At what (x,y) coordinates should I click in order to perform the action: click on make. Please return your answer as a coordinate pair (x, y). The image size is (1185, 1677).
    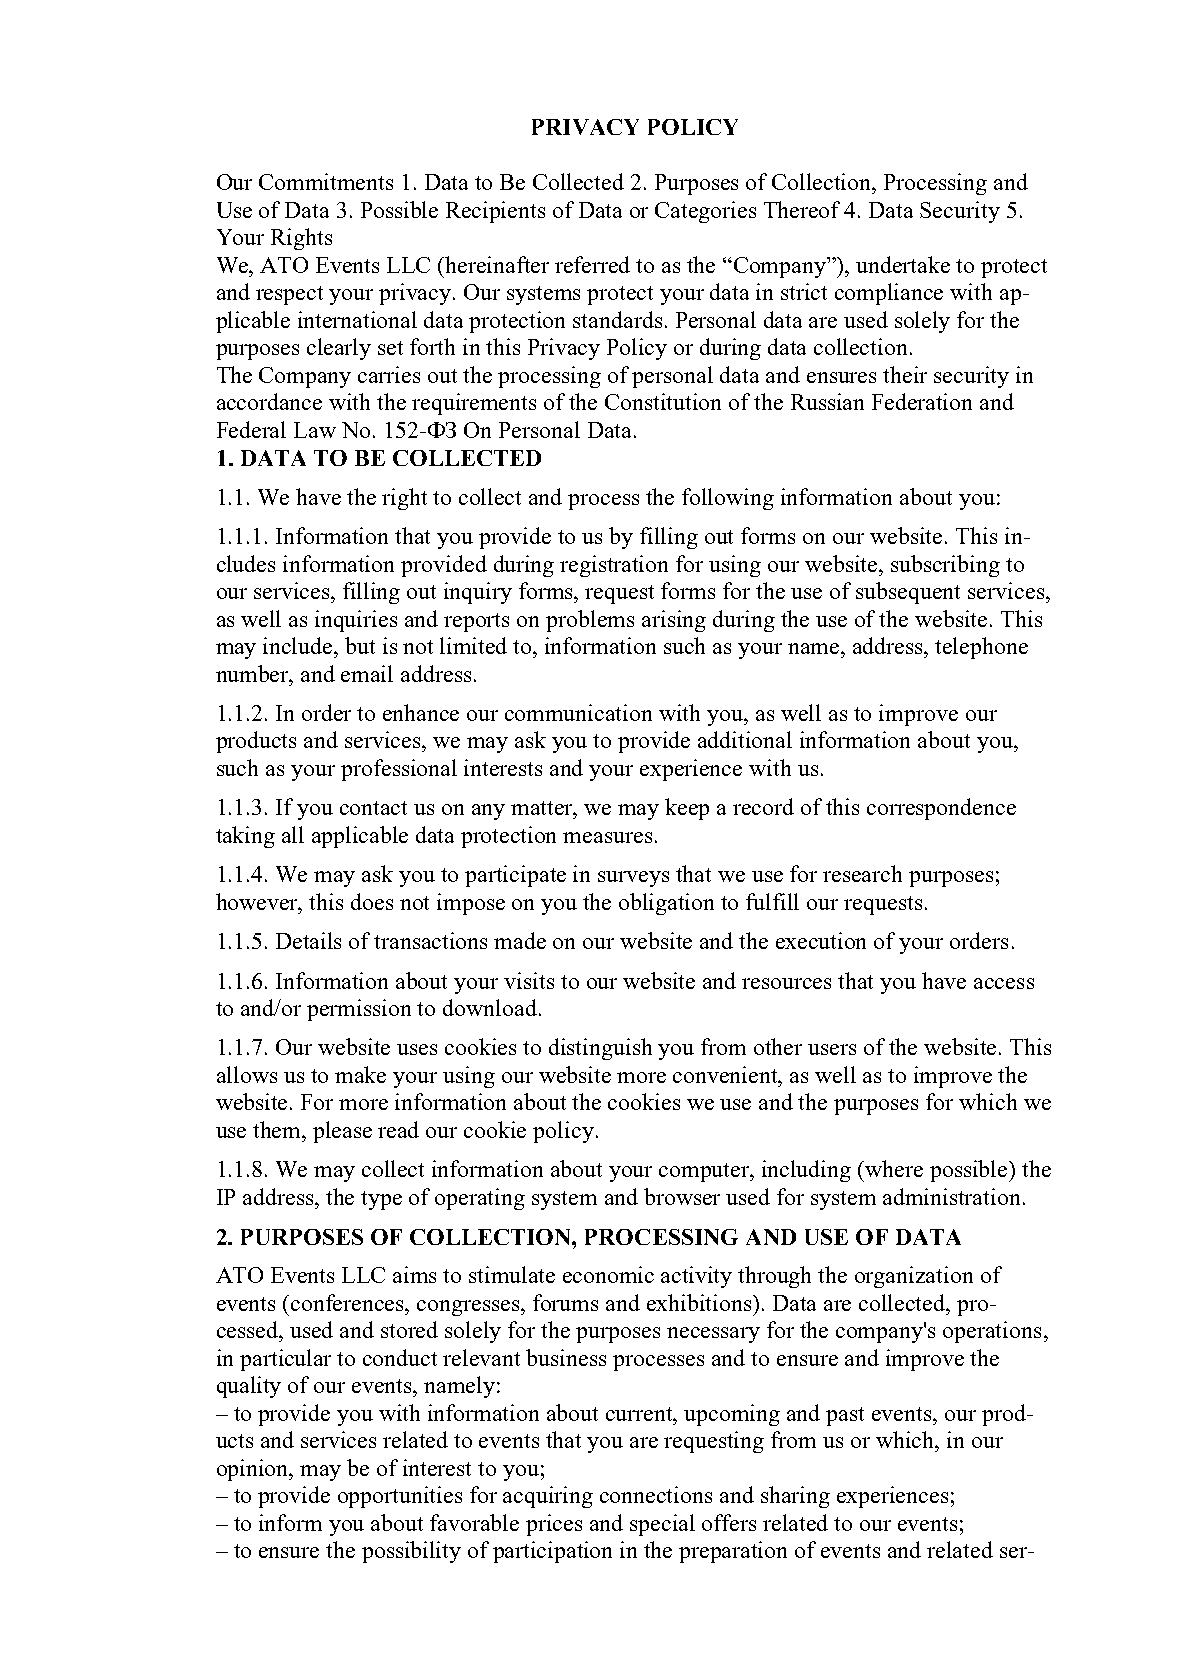
    Looking at the image, I should click on (360, 1074).
